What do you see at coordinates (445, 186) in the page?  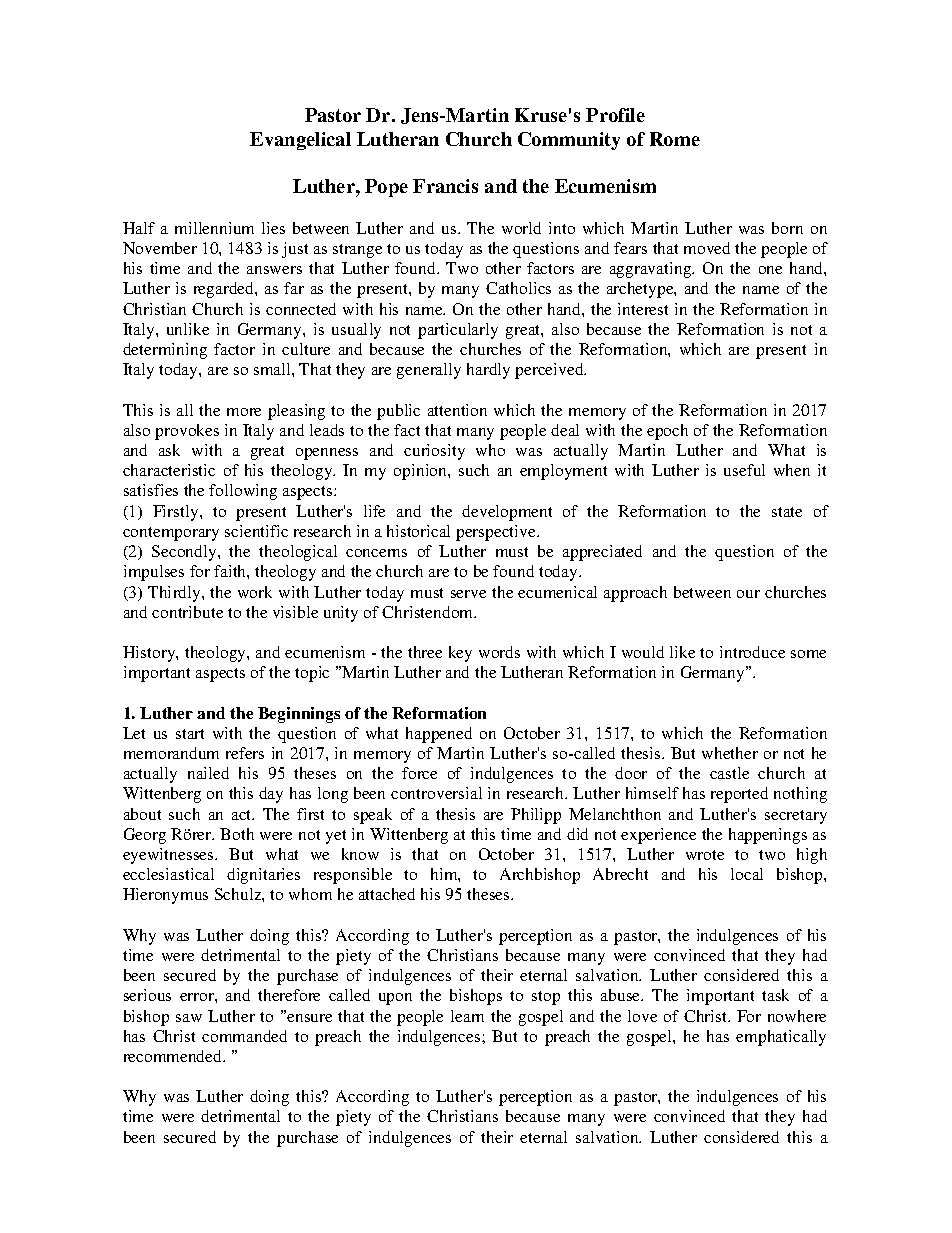 I see `Francis` at bounding box center [445, 186].
